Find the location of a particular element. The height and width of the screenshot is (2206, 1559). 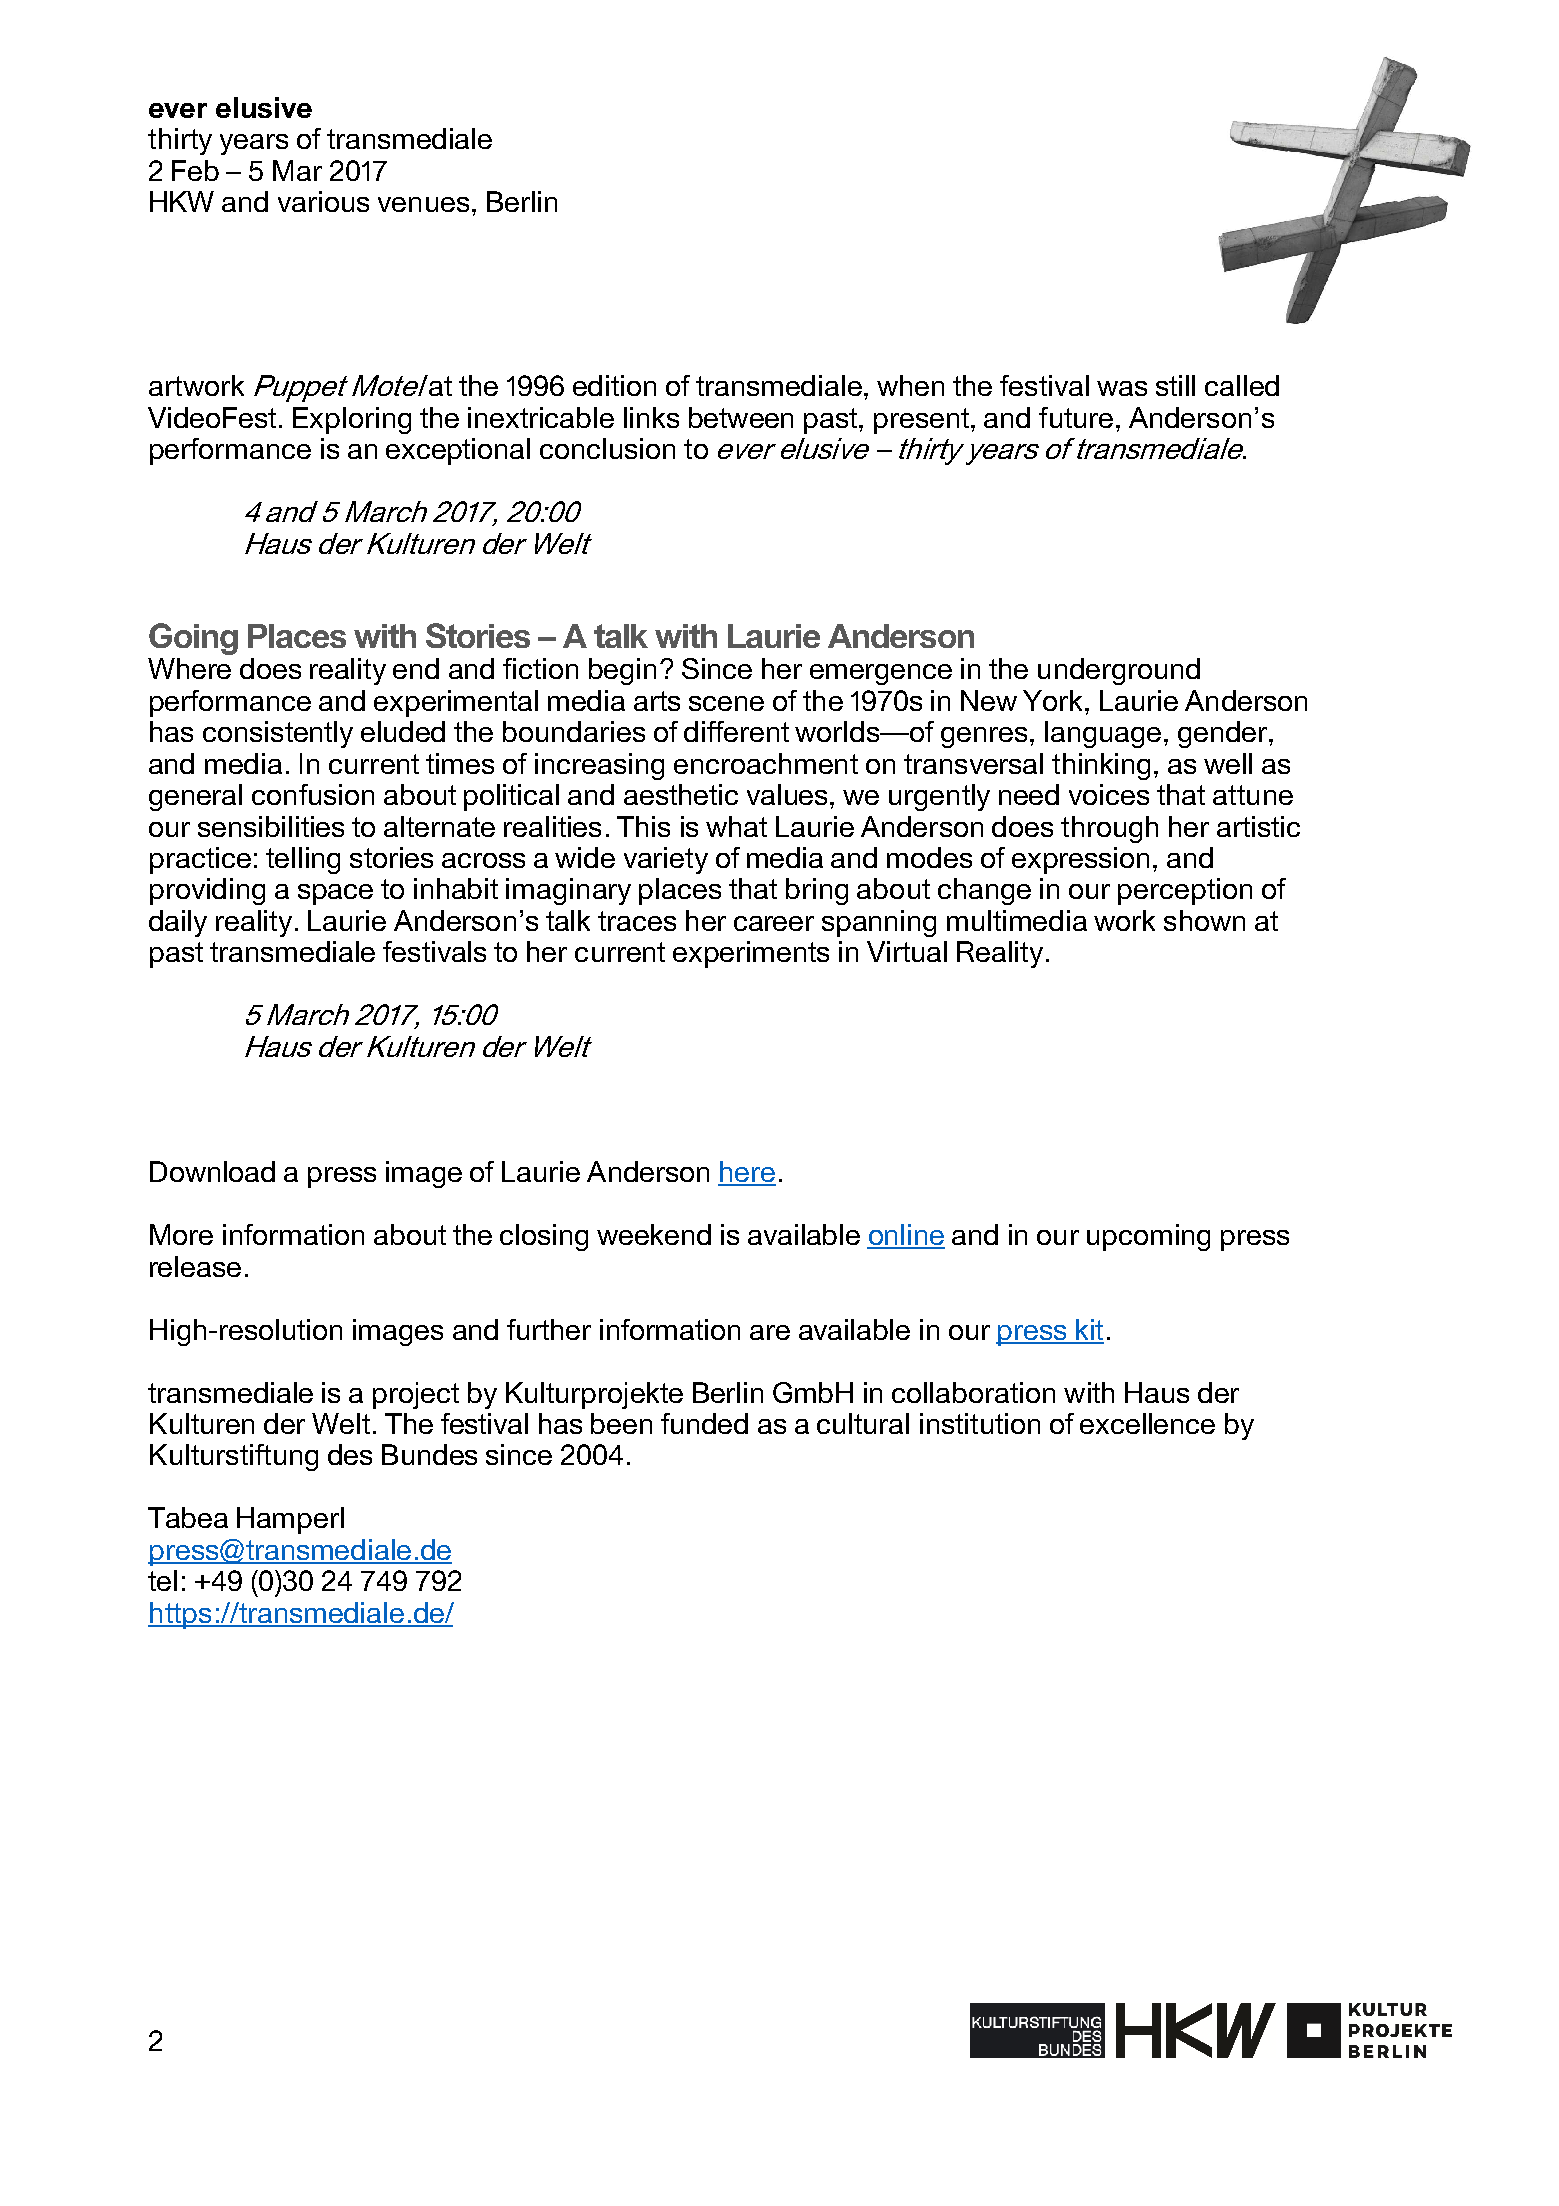

future is located at coordinates (1076, 417).
